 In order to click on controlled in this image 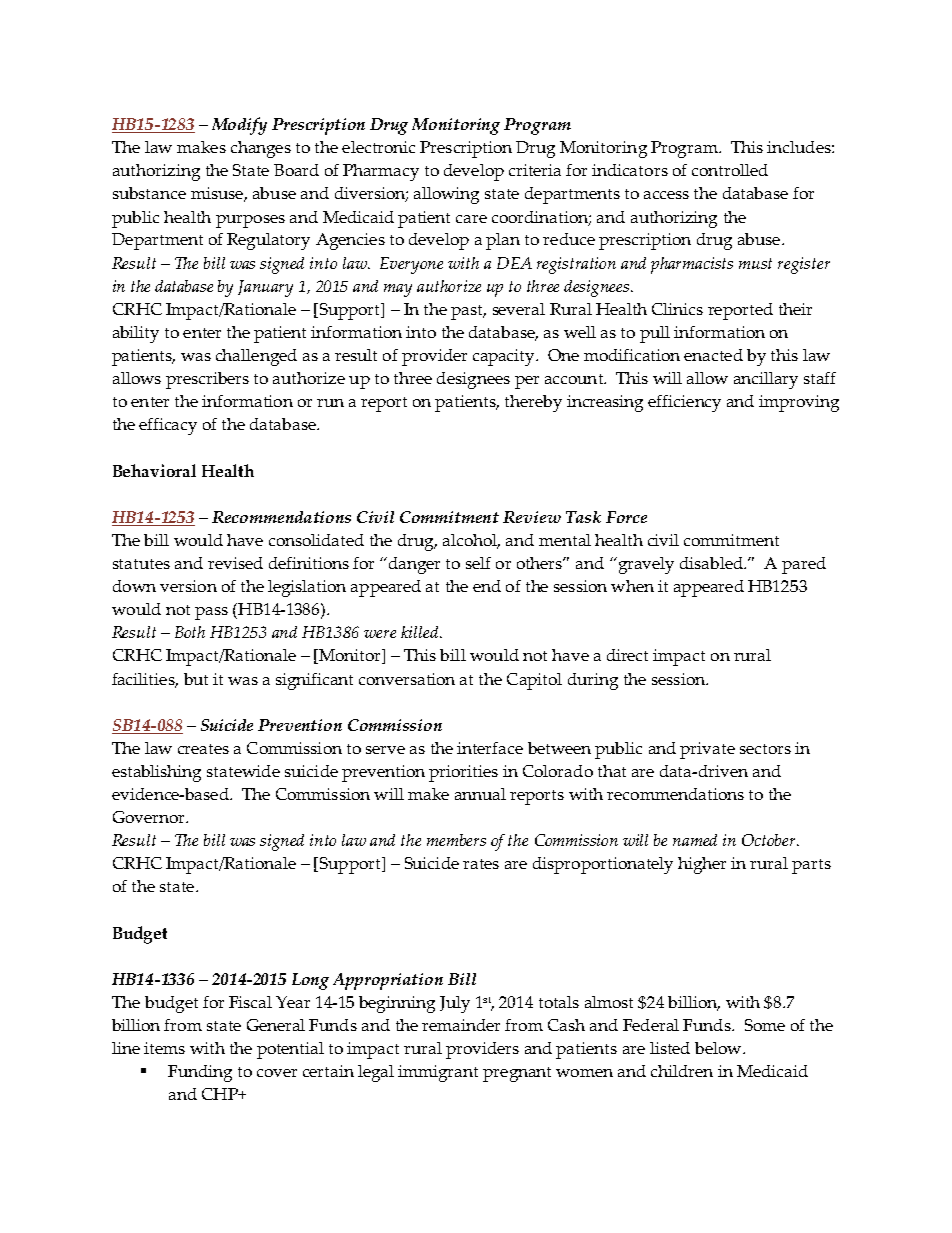, I will do `click(730, 170)`.
